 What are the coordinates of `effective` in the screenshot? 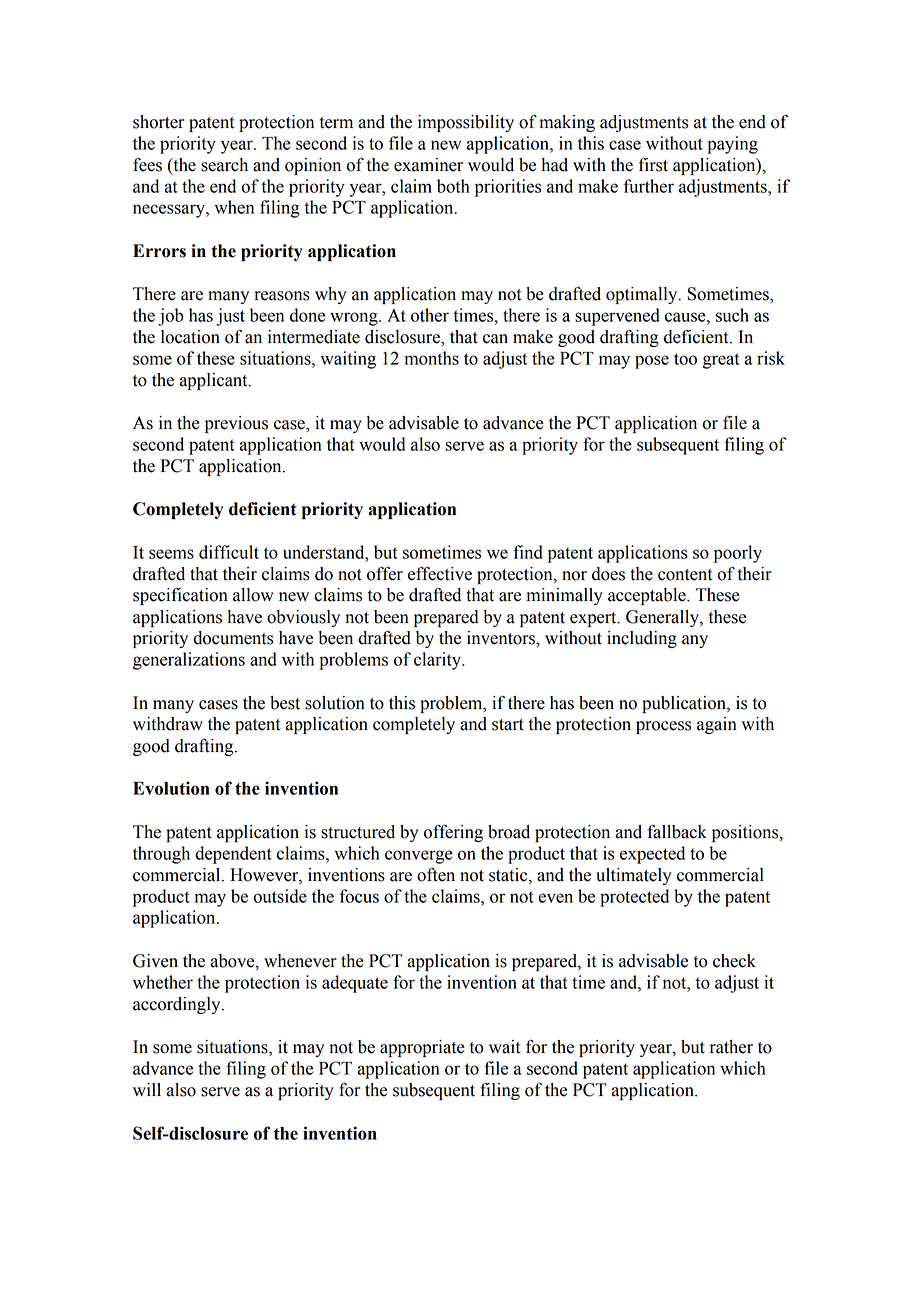 It's located at (440, 574).
